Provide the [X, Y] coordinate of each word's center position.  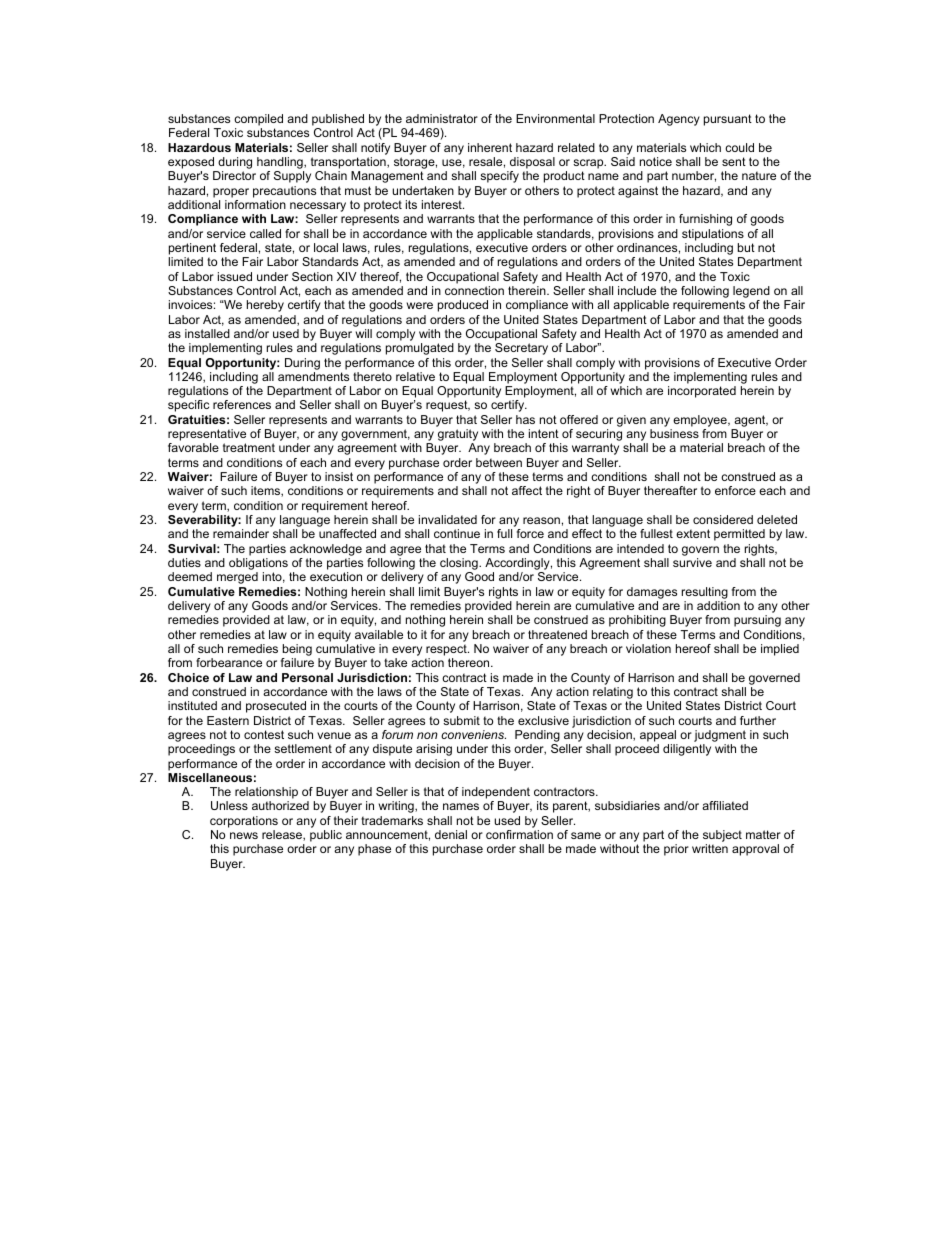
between [499, 462]
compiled [258, 121]
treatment [249, 447]
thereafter [670, 490]
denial [451, 834]
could [739, 147]
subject [722, 837]
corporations [244, 822]
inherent [490, 147]
